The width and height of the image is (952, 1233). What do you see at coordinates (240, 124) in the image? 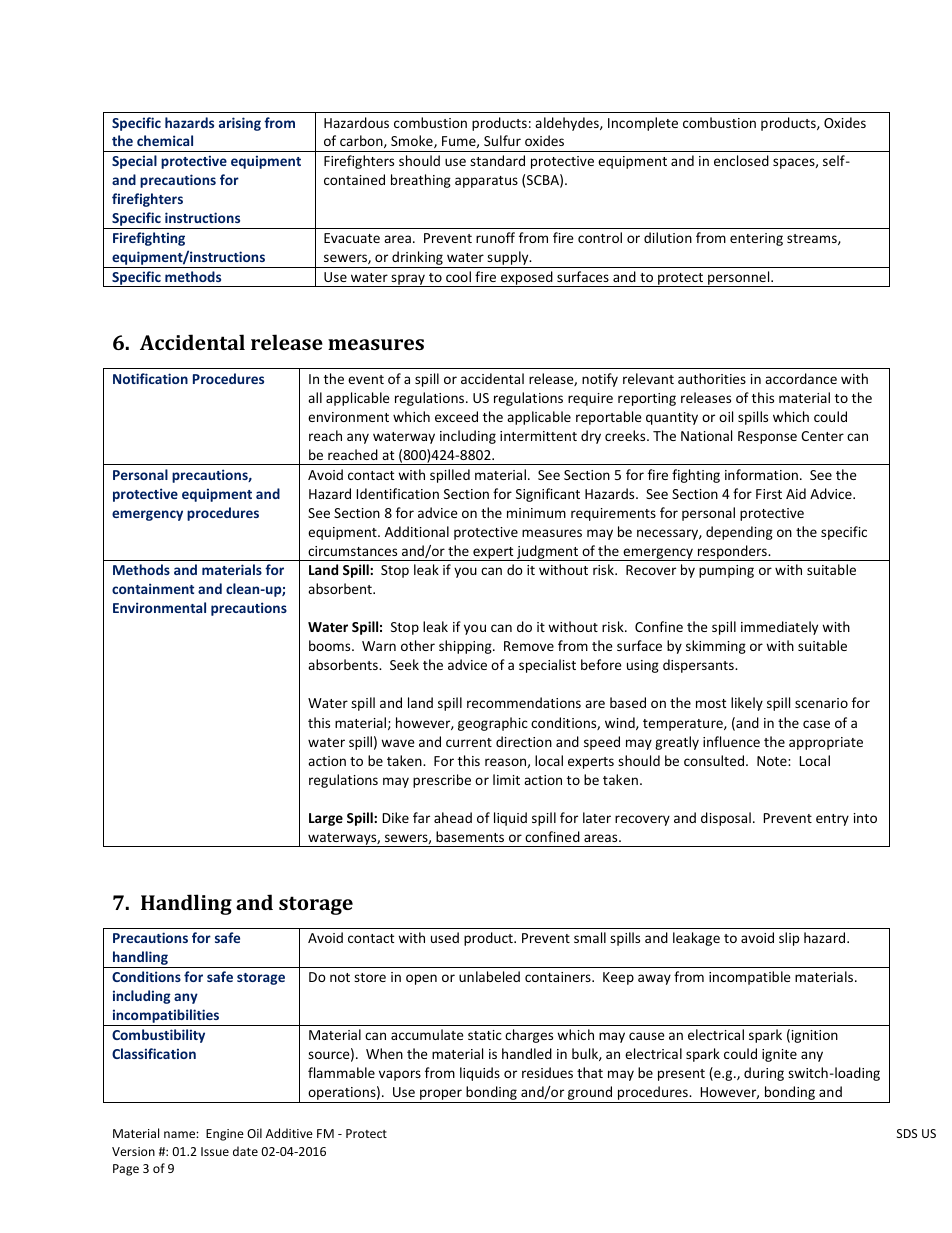
I see `arising` at bounding box center [240, 124].
